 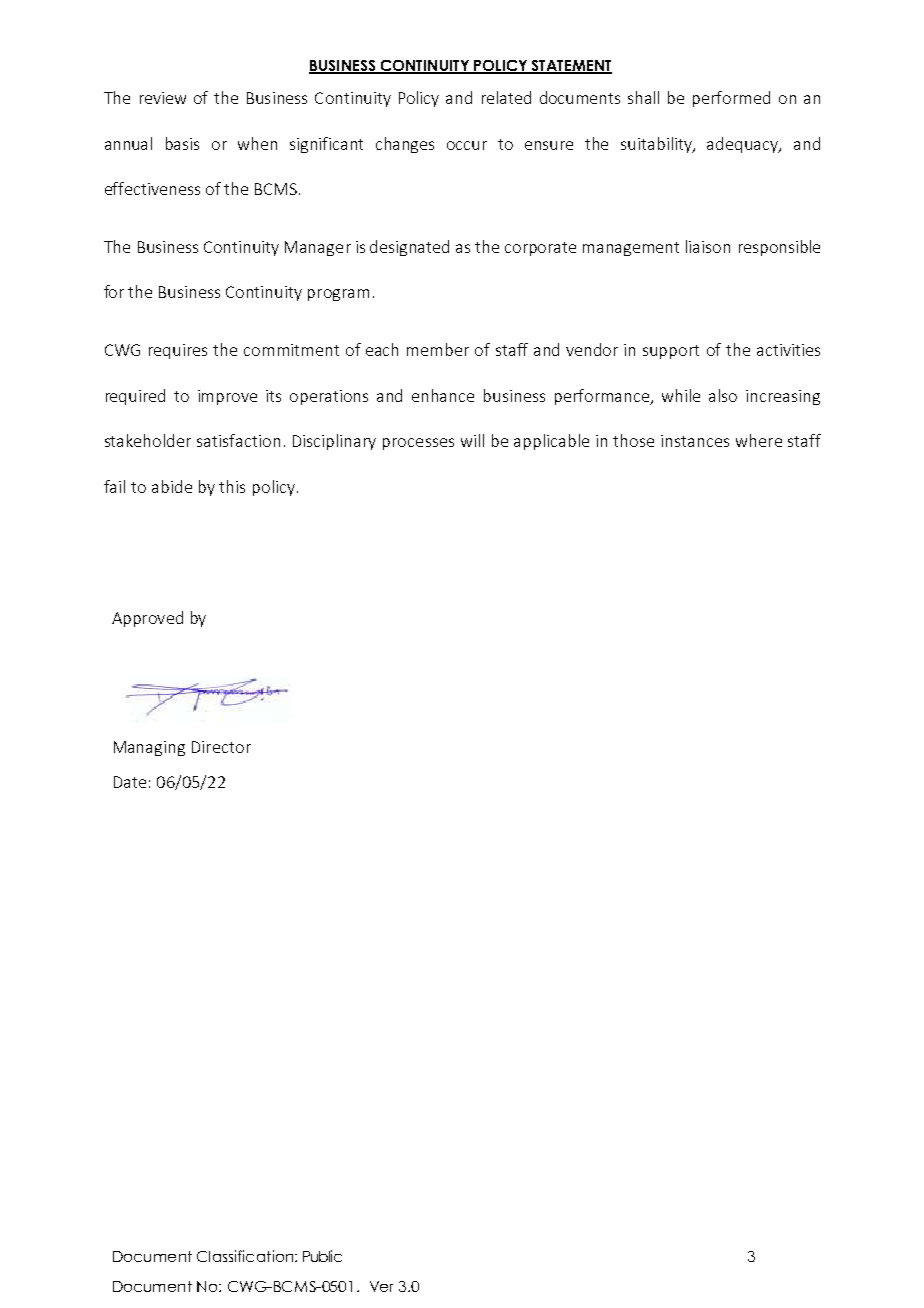 I want to click on Director, so click(x=221, y=747).
